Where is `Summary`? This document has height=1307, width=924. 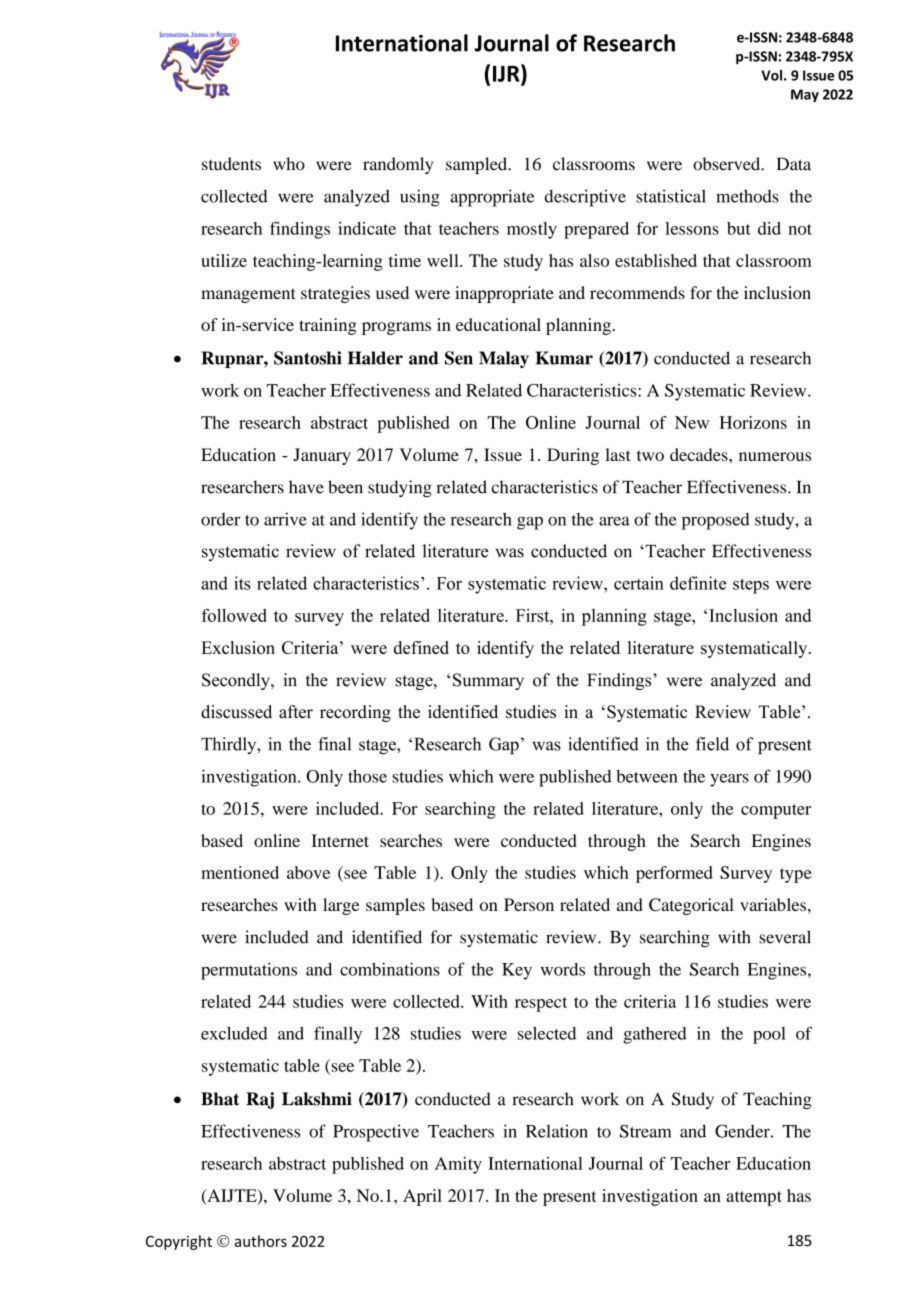
Summary is located at coordinates (488, 681).
